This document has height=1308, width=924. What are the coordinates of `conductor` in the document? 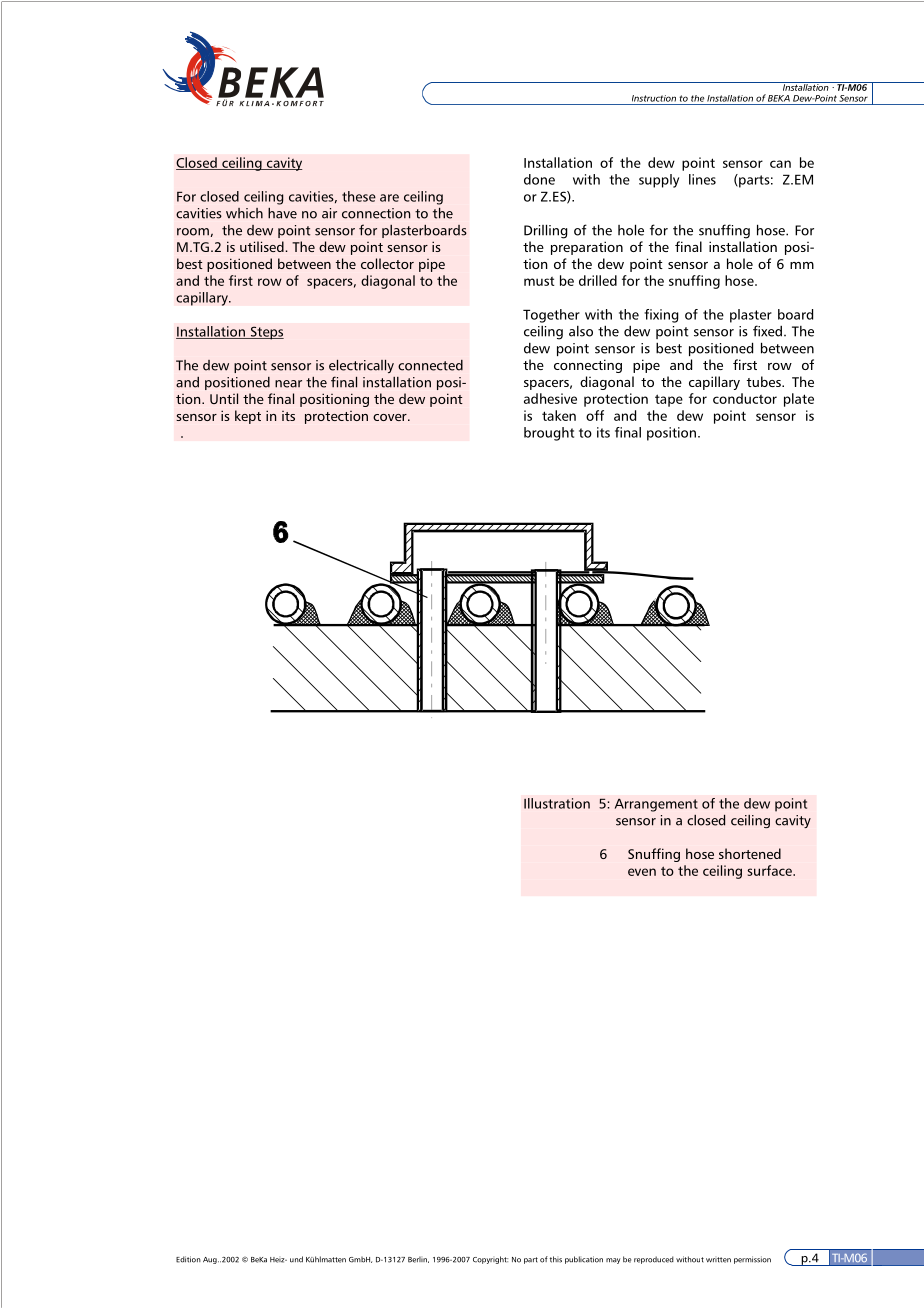 It's located at (745, 398).
